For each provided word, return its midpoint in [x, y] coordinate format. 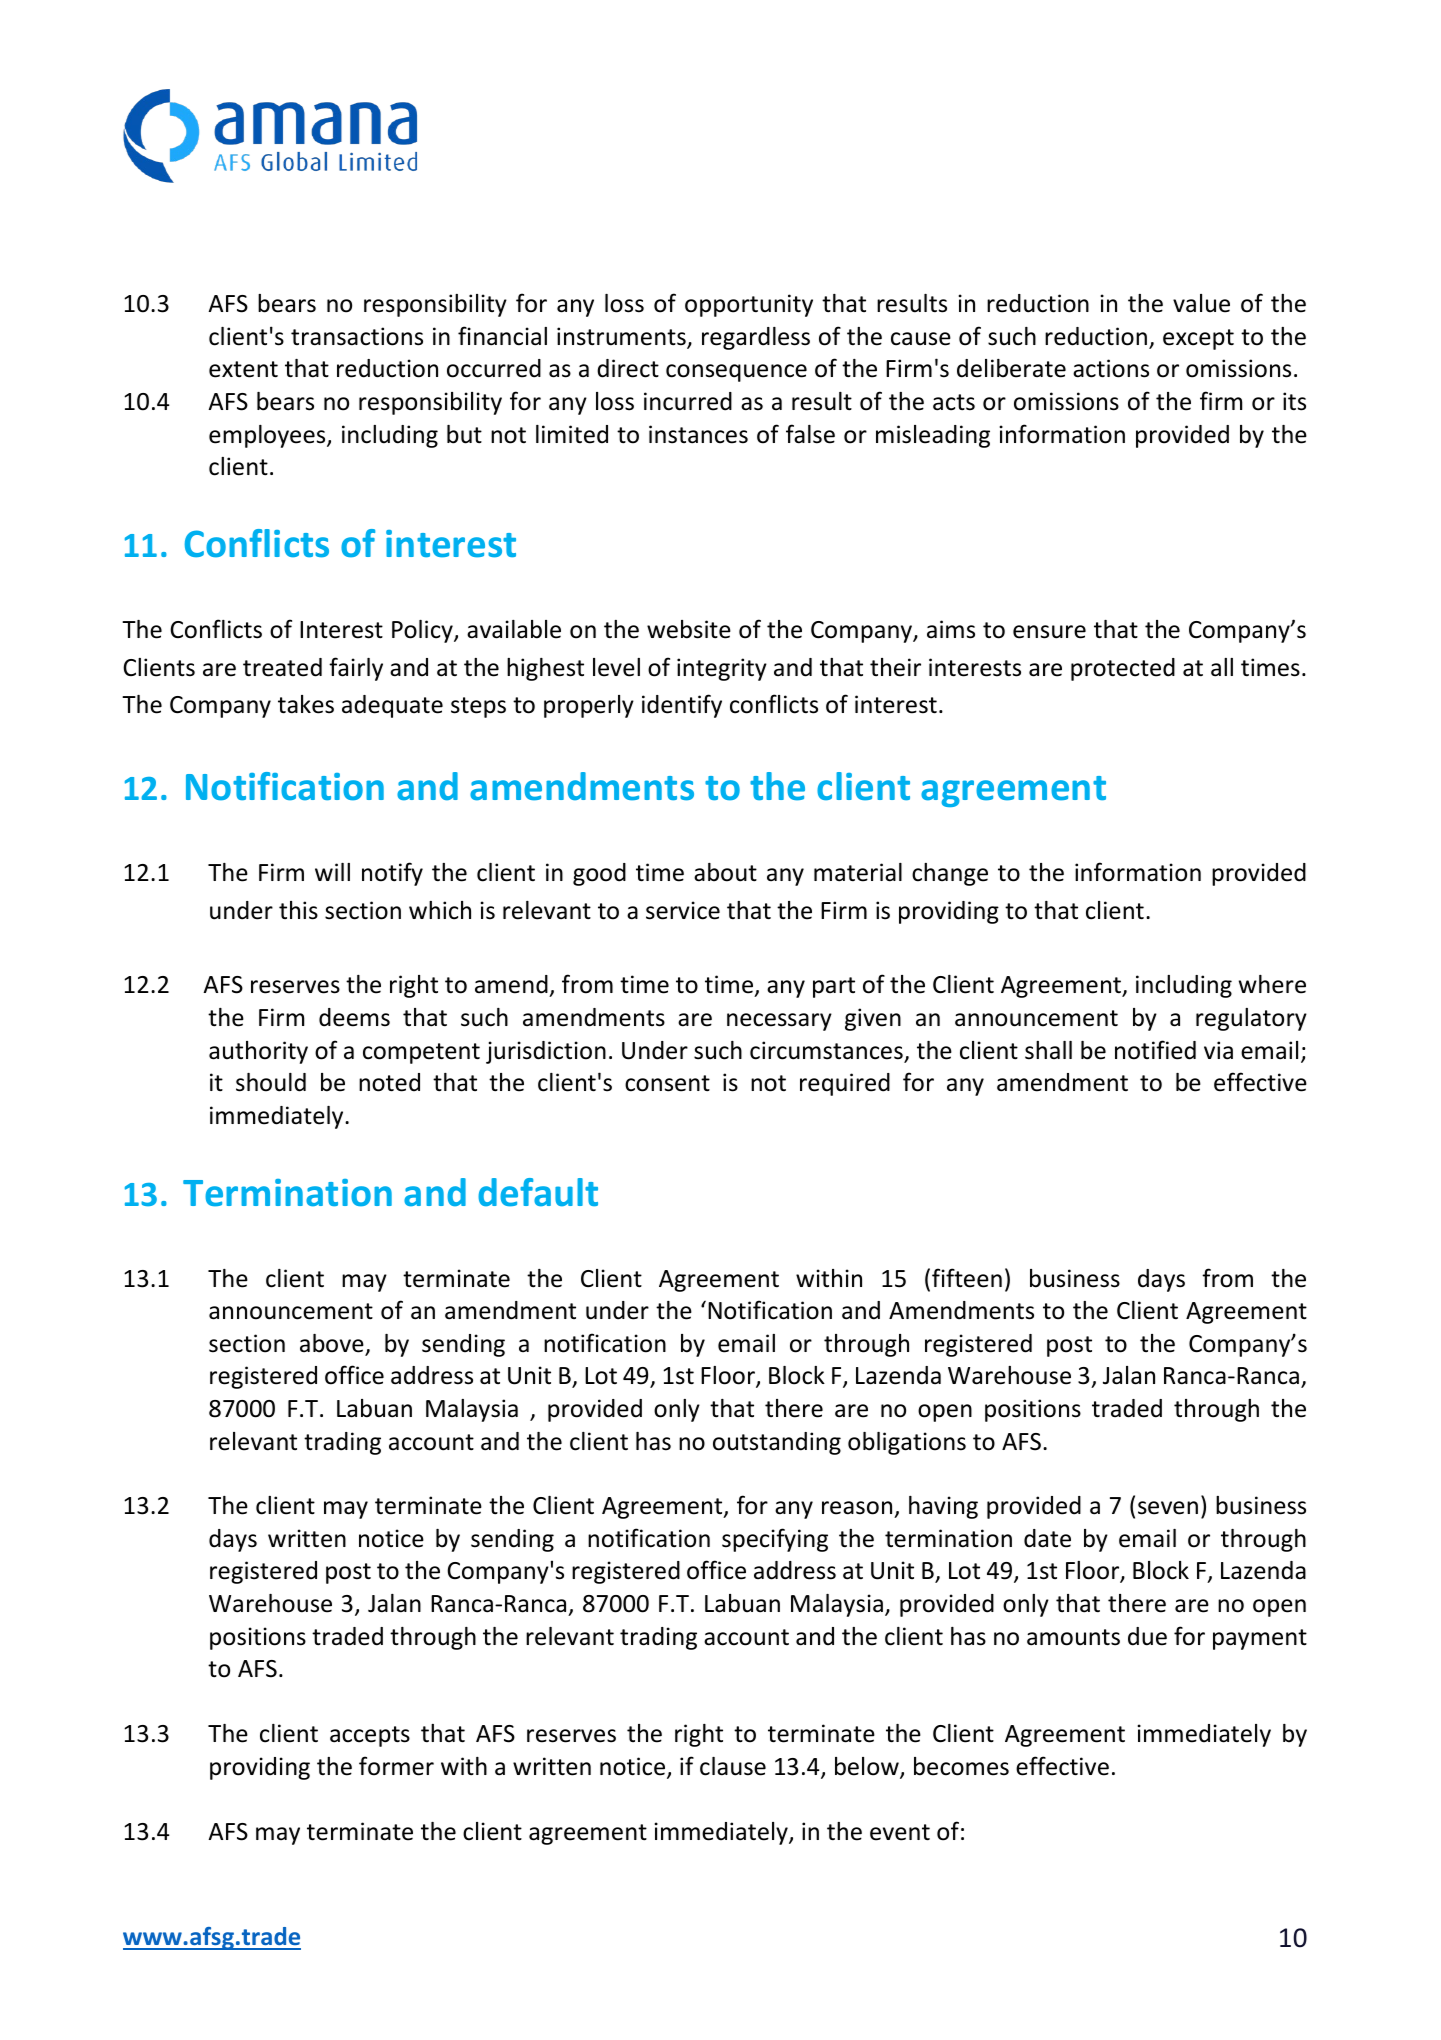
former [396, 1766]
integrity [722, 669]
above [333, 1344]
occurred [494, 368]
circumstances [827, 1051]
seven [1168, 1508]
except [1198, 339]
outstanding [777, 1443]
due [1147, 1636]
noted [389, 1082]
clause [733, 1766]
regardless [756, 338]
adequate [392, 706]
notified [1155, 1050]
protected [1123, 669]
